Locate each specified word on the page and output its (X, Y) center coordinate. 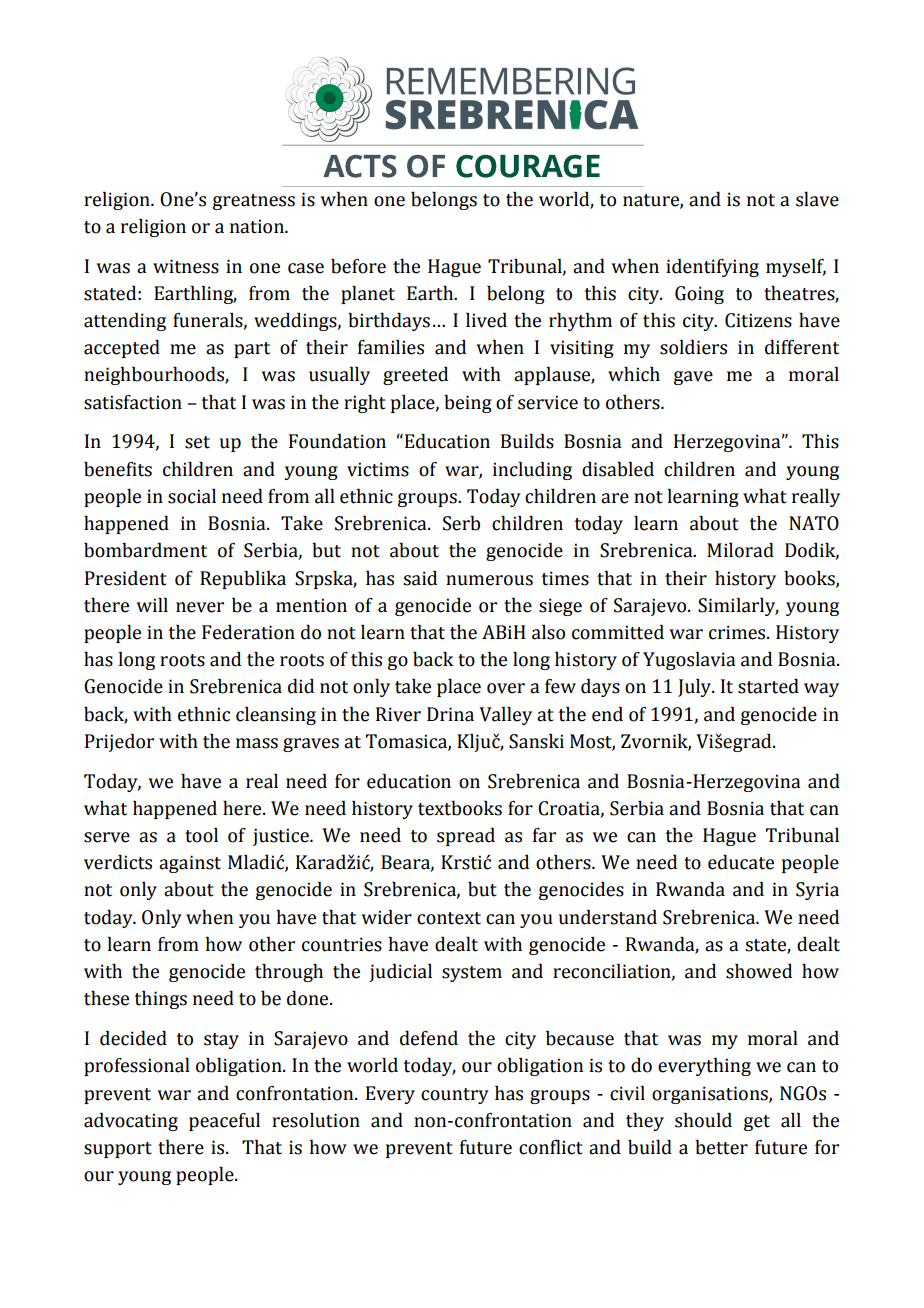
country (455, 1096)
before (358, 266)
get (757, 1123)
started (768, 686)
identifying (712, 268)
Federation (248, 632)
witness (186, 266)
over (506, 688)
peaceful (224, 1122)
